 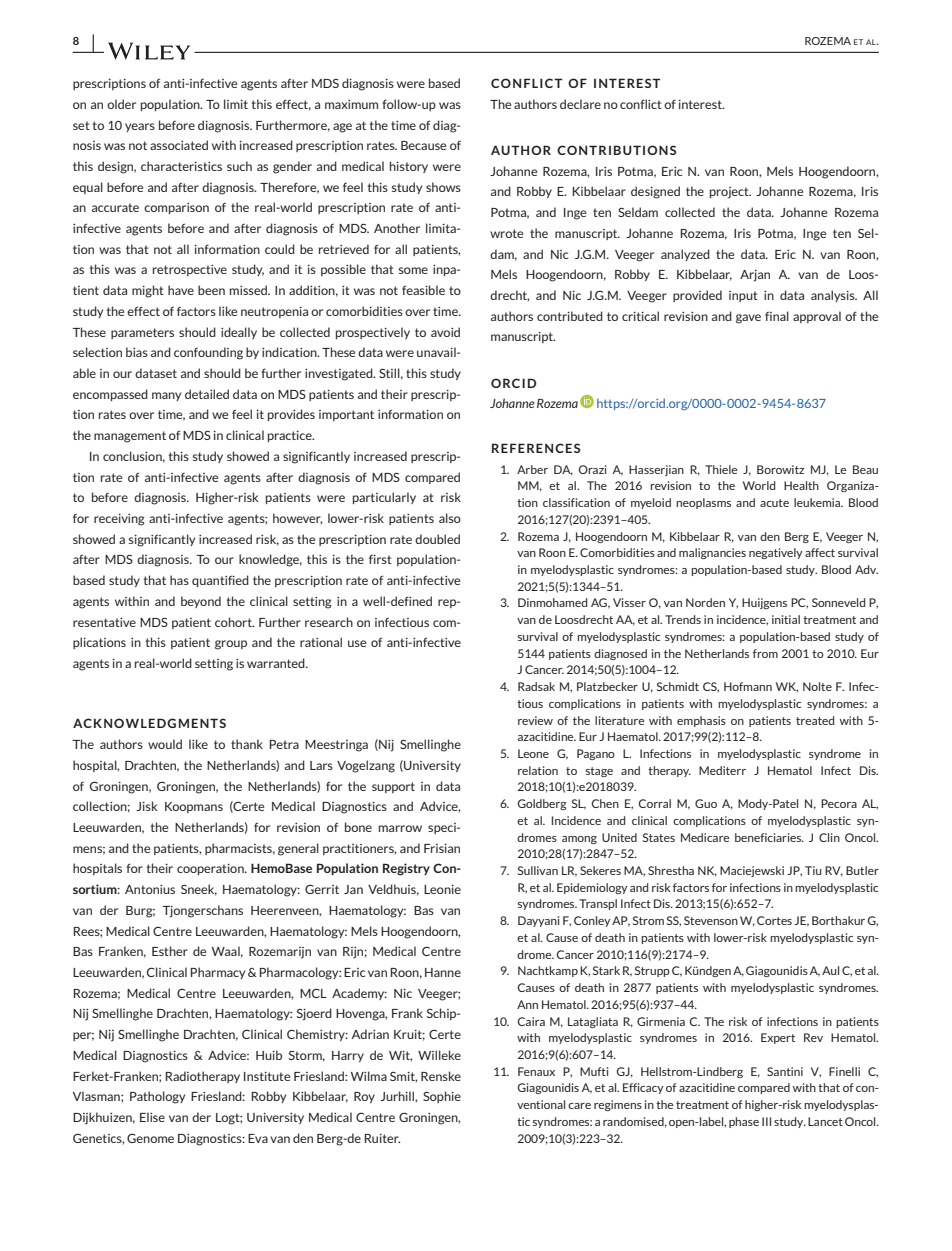 I want to click on Frisian, so click(x=442, y=848).
